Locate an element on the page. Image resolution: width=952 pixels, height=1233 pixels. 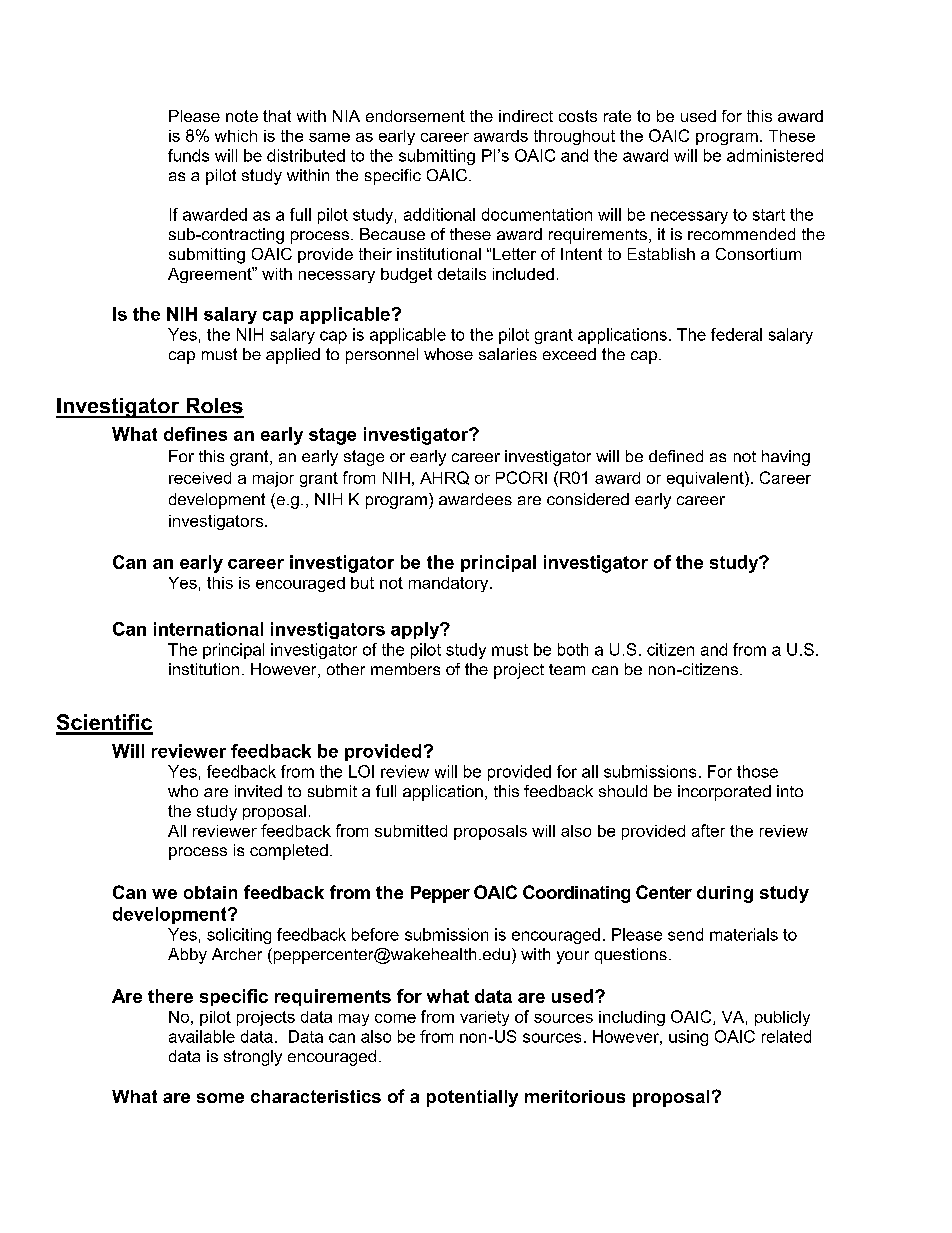
those is located at coordinates (757, 771).
